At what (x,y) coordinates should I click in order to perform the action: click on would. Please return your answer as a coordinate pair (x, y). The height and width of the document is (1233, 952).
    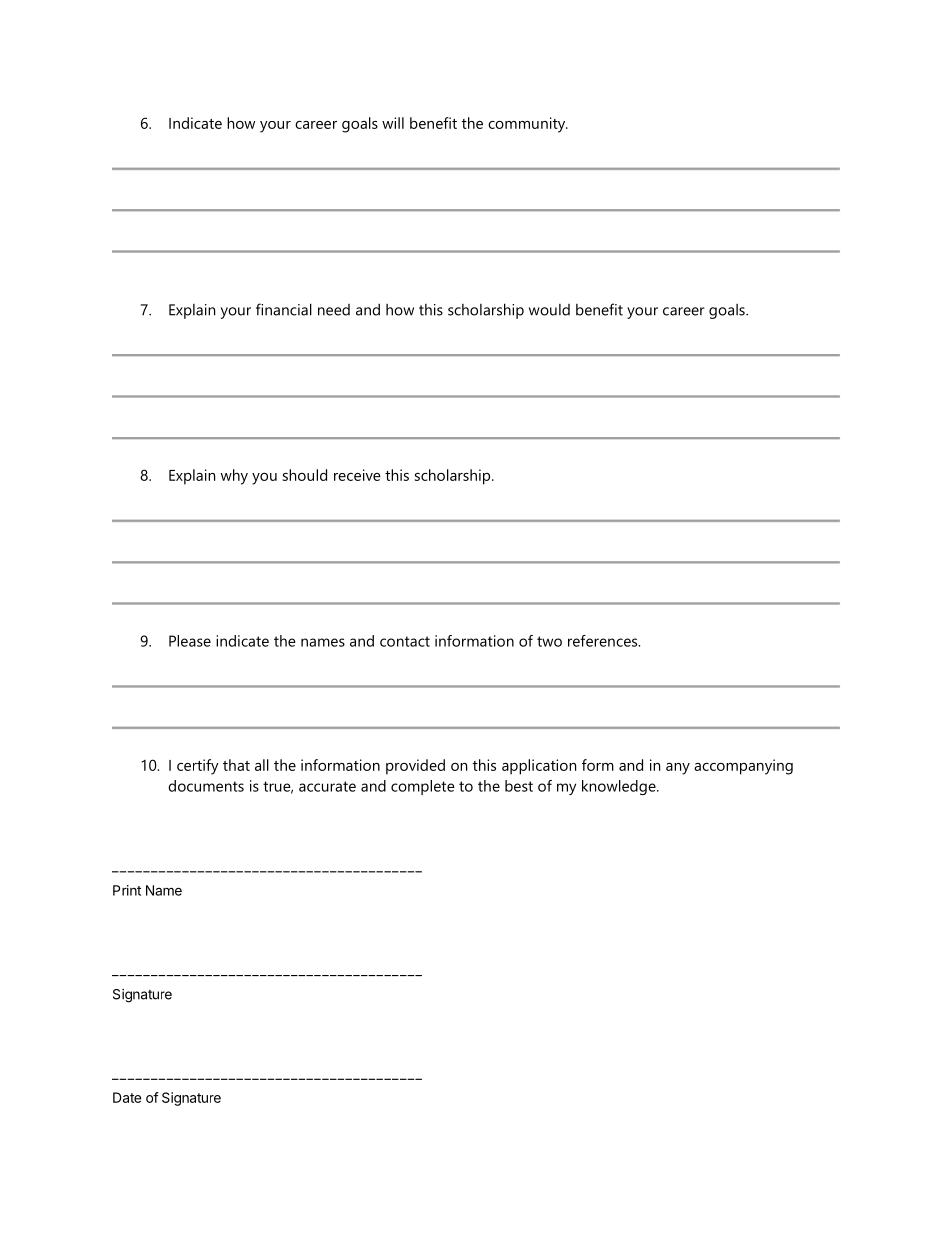
    Looking at the image, I should click on (549, 310).
